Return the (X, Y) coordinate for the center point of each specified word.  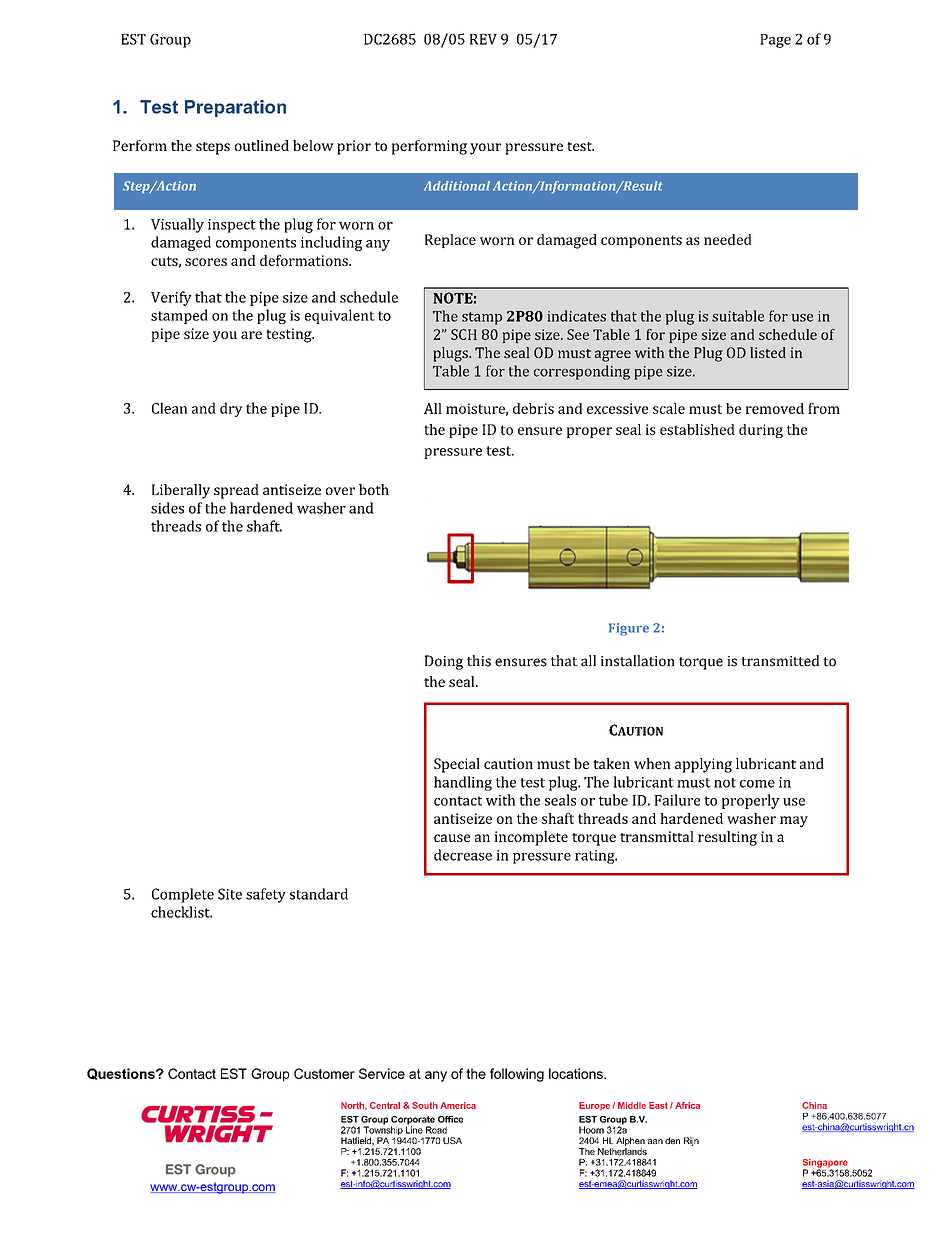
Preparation (235, 108)
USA (452, 1140)
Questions (122, 1074)
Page (775, 41)
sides (167, 508)
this (479, 661)
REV (483, 39)
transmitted (780, 661)
